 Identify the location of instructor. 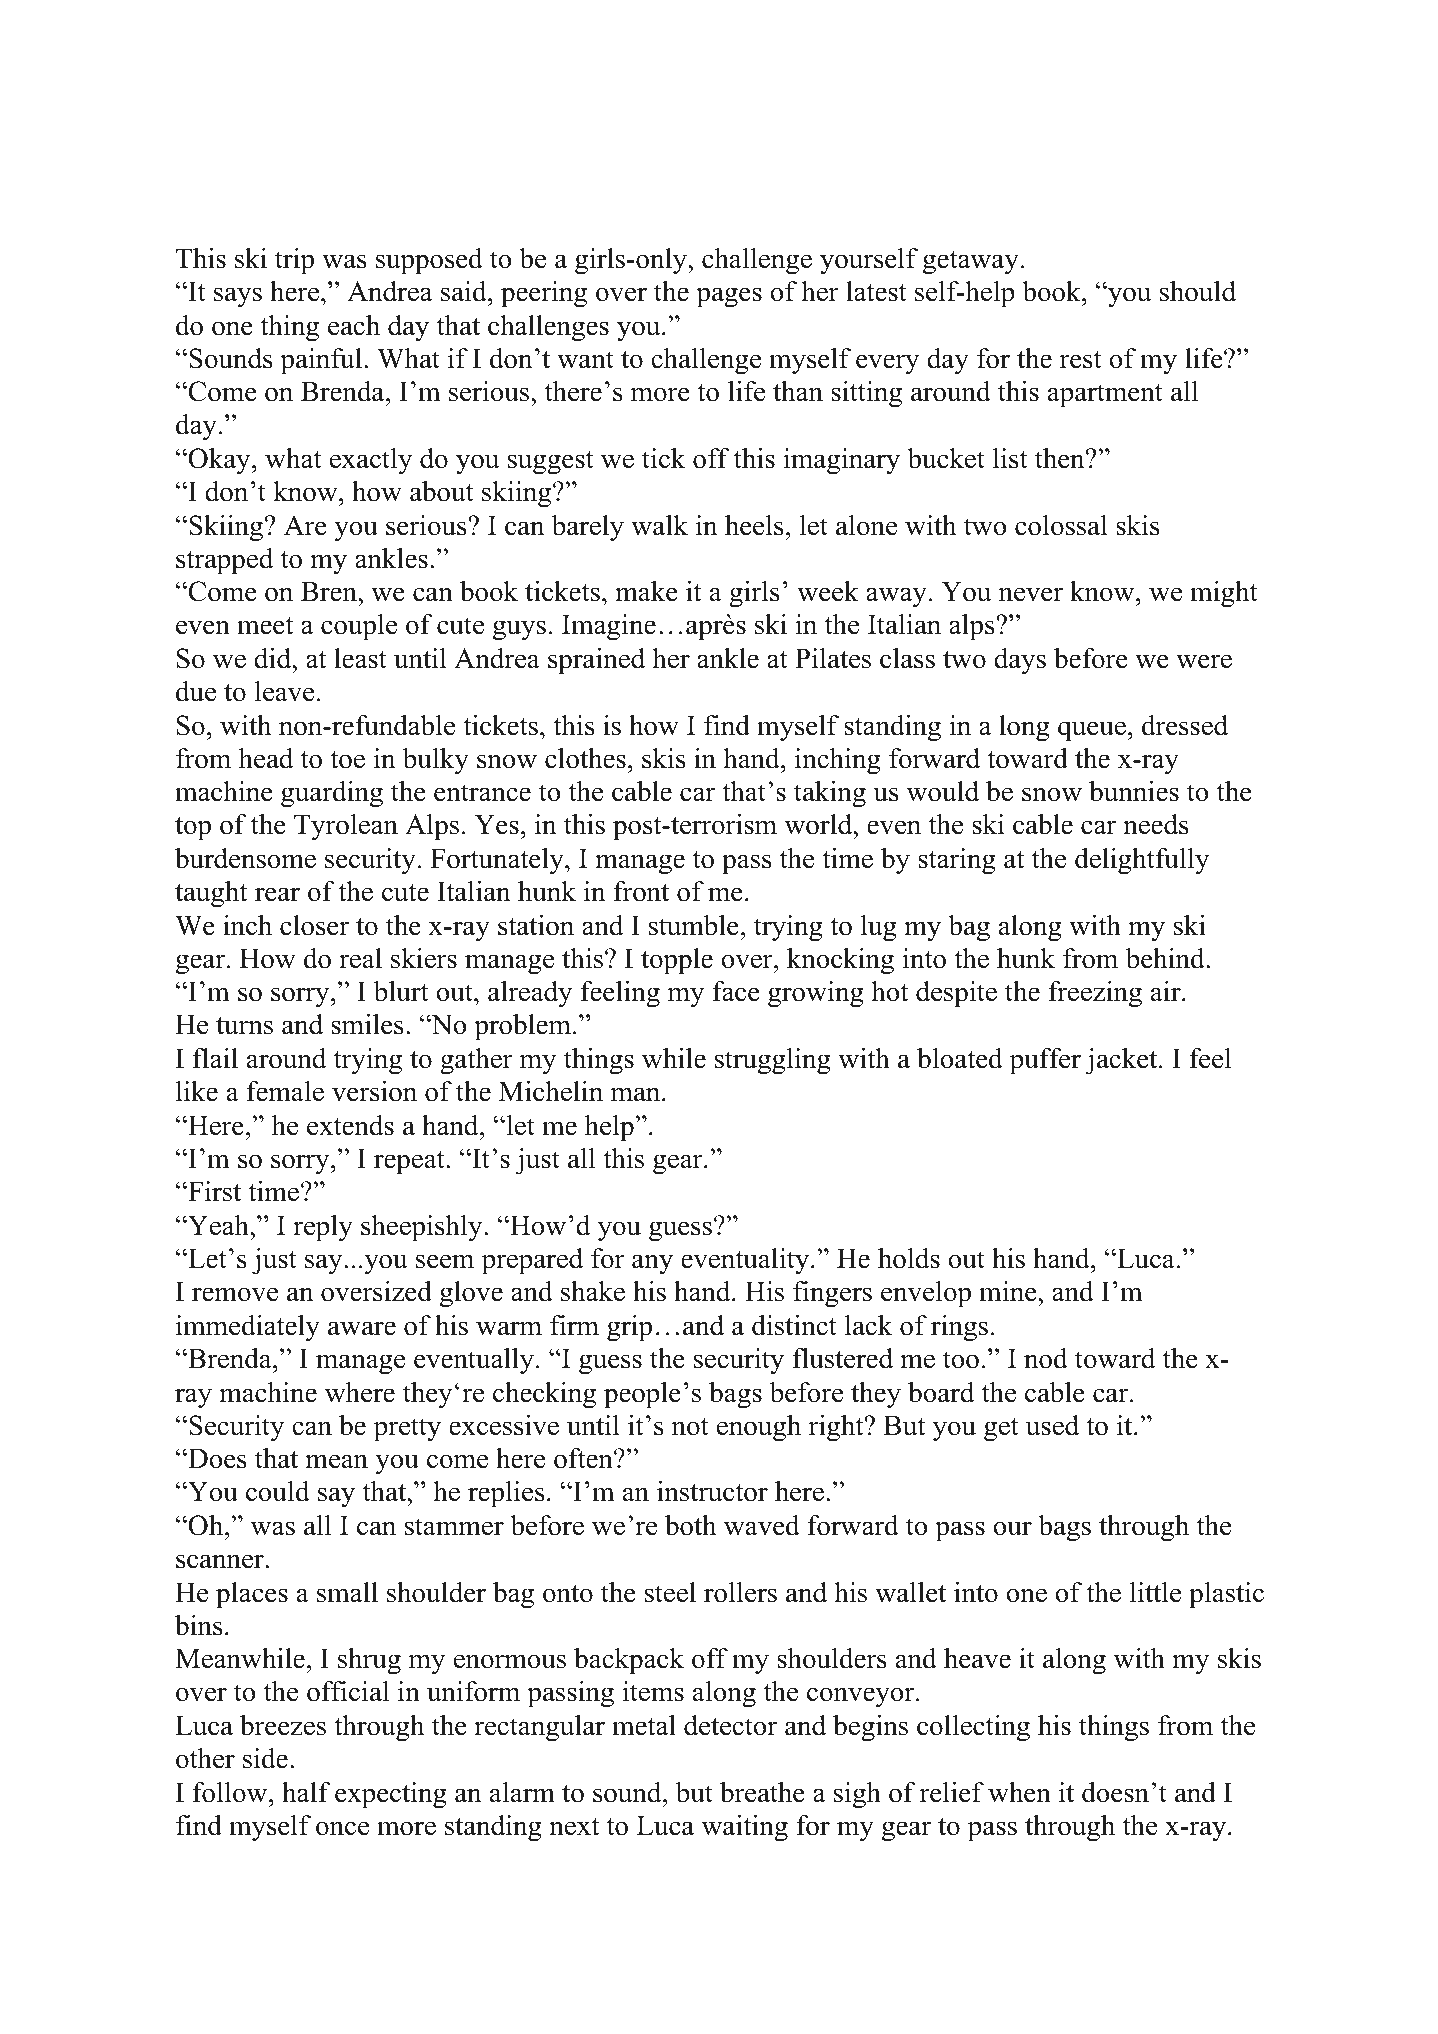
(712, 1491).
